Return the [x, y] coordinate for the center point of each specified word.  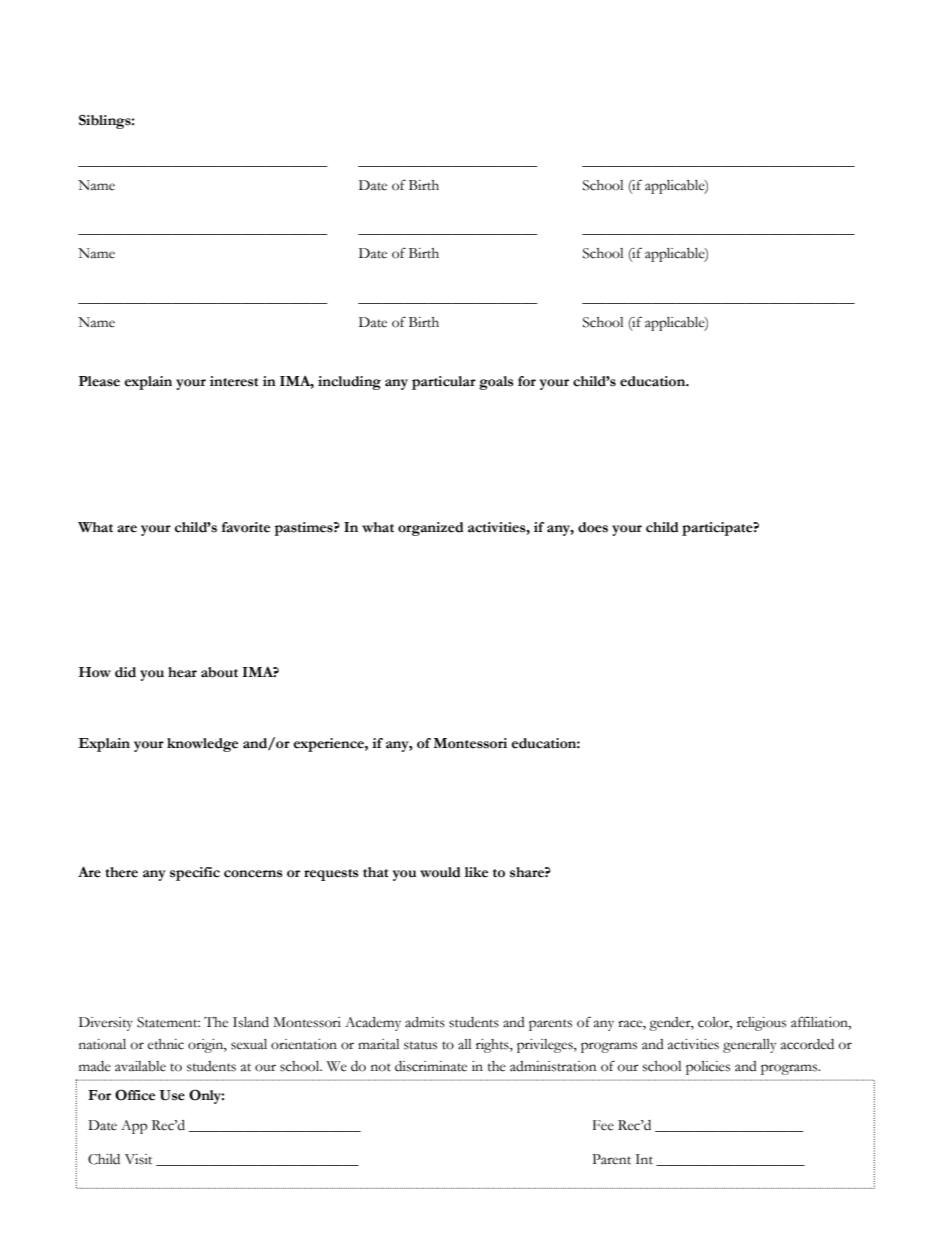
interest [234, 381]
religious [761, 1024]
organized [431, 529]
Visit [138, 1159]
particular [444, 383]
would [440, 872]
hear [182, 672]
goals [496, 383]
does [593, 527]
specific [195, 874]
